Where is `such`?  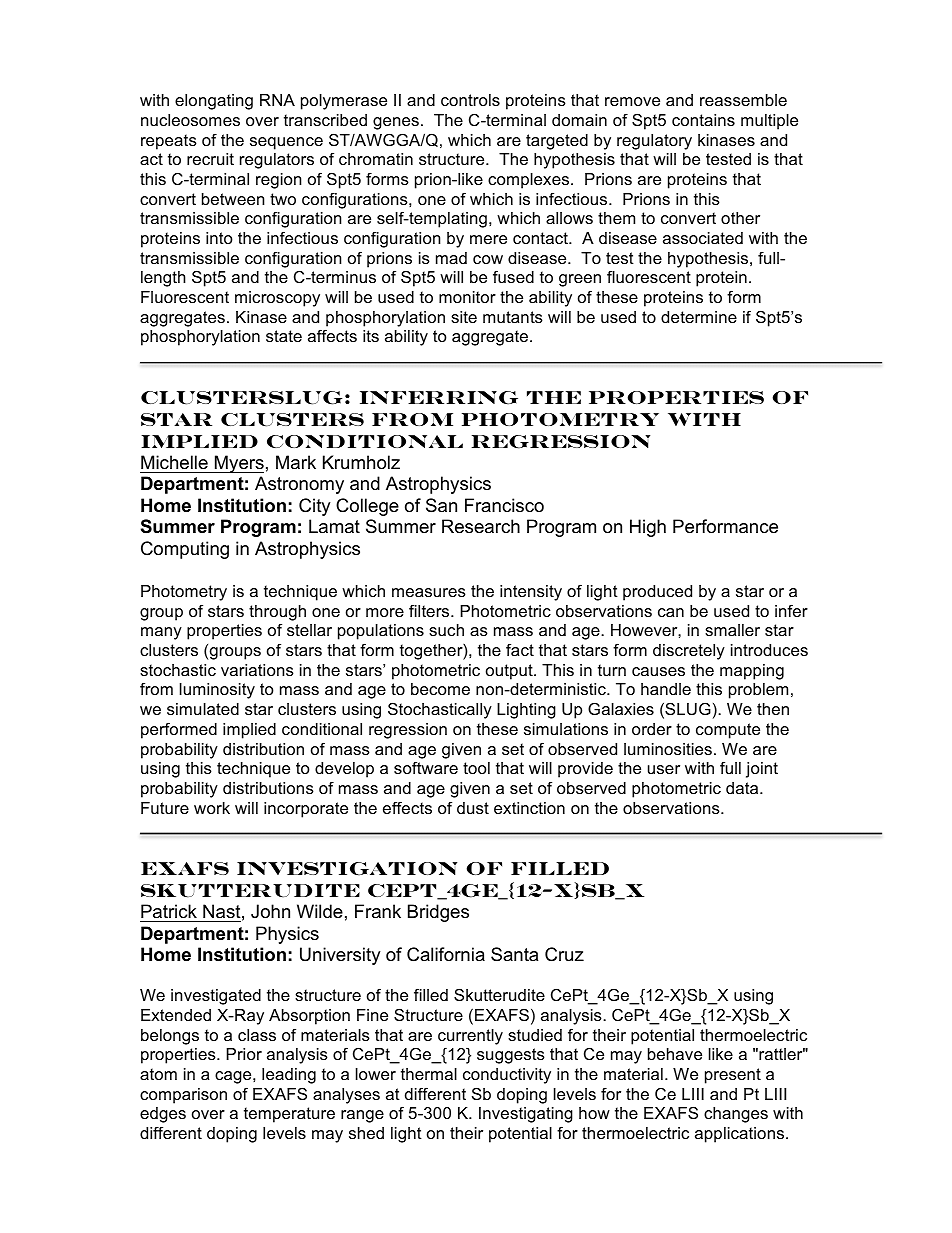 such is located at coordinates (446, 630).
